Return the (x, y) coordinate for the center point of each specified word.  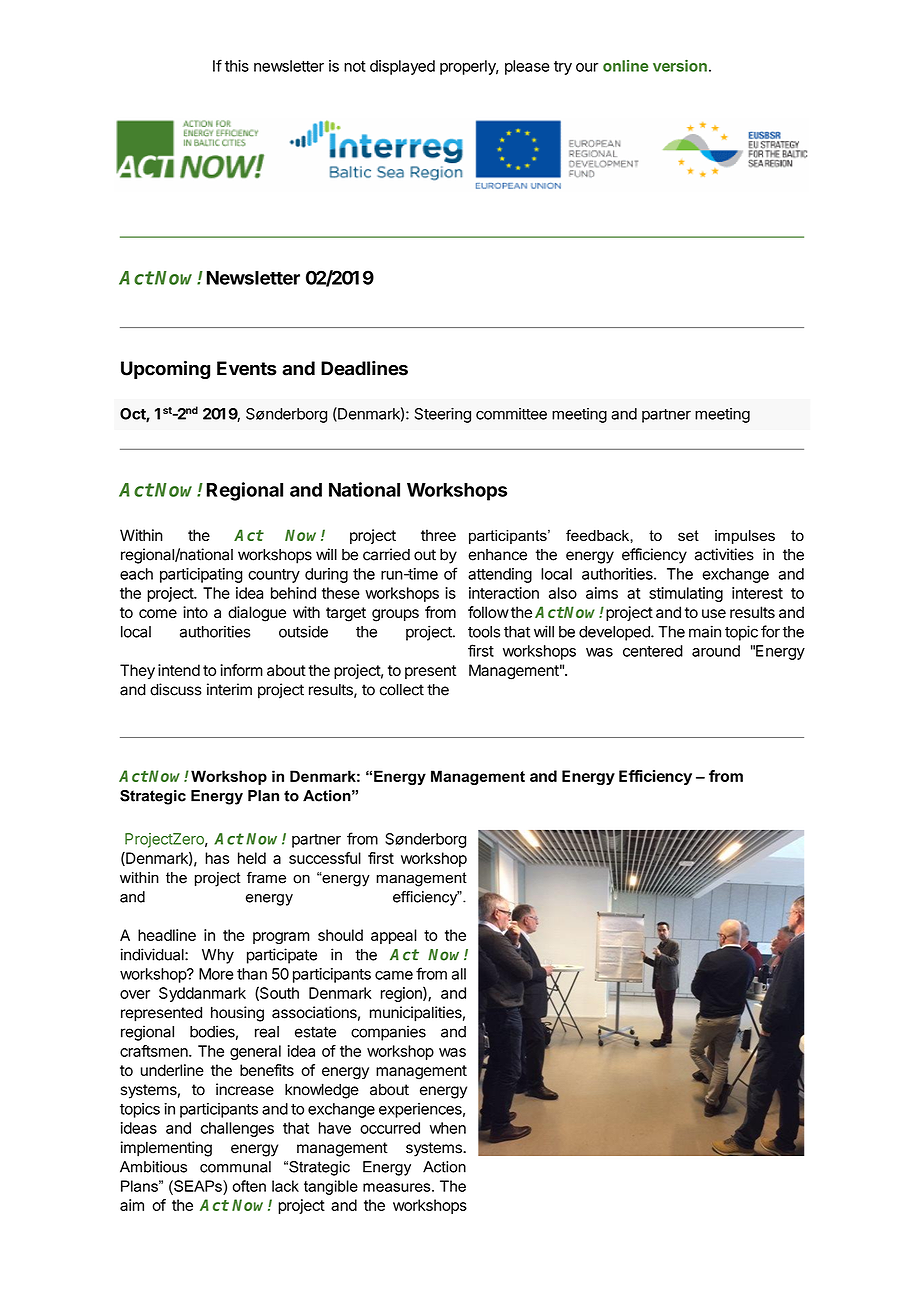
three (438, 535)
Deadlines (364, 368)
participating (201, 575)
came (394, 975)
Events (247, 368)
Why (218, 956)
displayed (402, 67)
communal (235, 1167)
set (688, 535)
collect (402, 690)
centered (653, 651)
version (680, 66)
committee (511, 414)
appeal (394, 936)
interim (229, 689)
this (237, 66)
